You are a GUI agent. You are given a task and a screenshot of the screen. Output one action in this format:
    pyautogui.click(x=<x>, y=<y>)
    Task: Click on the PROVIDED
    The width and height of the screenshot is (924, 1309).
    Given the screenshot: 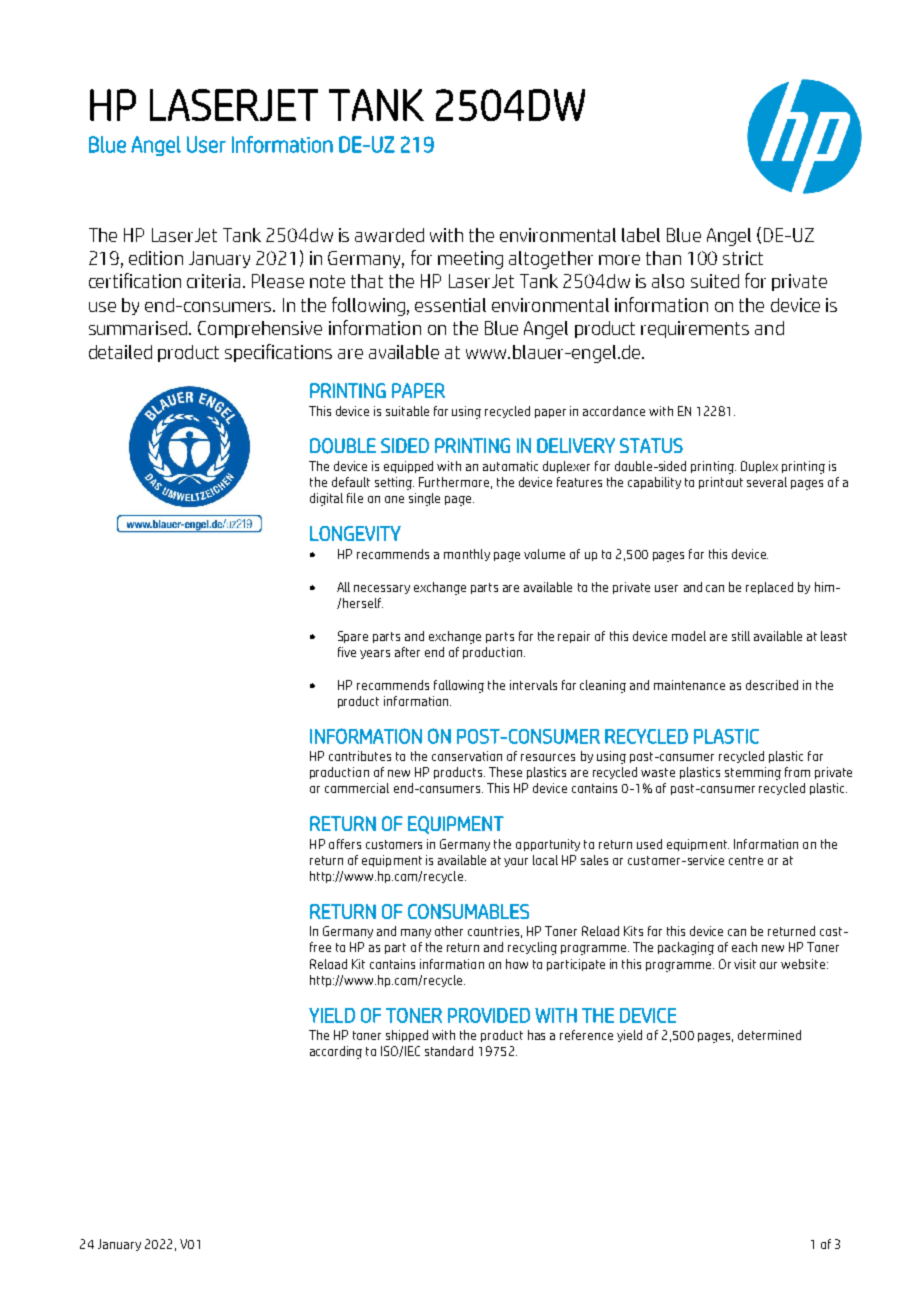 What is the action you would take?
    pyautogui.click(x=489, y=1015)
